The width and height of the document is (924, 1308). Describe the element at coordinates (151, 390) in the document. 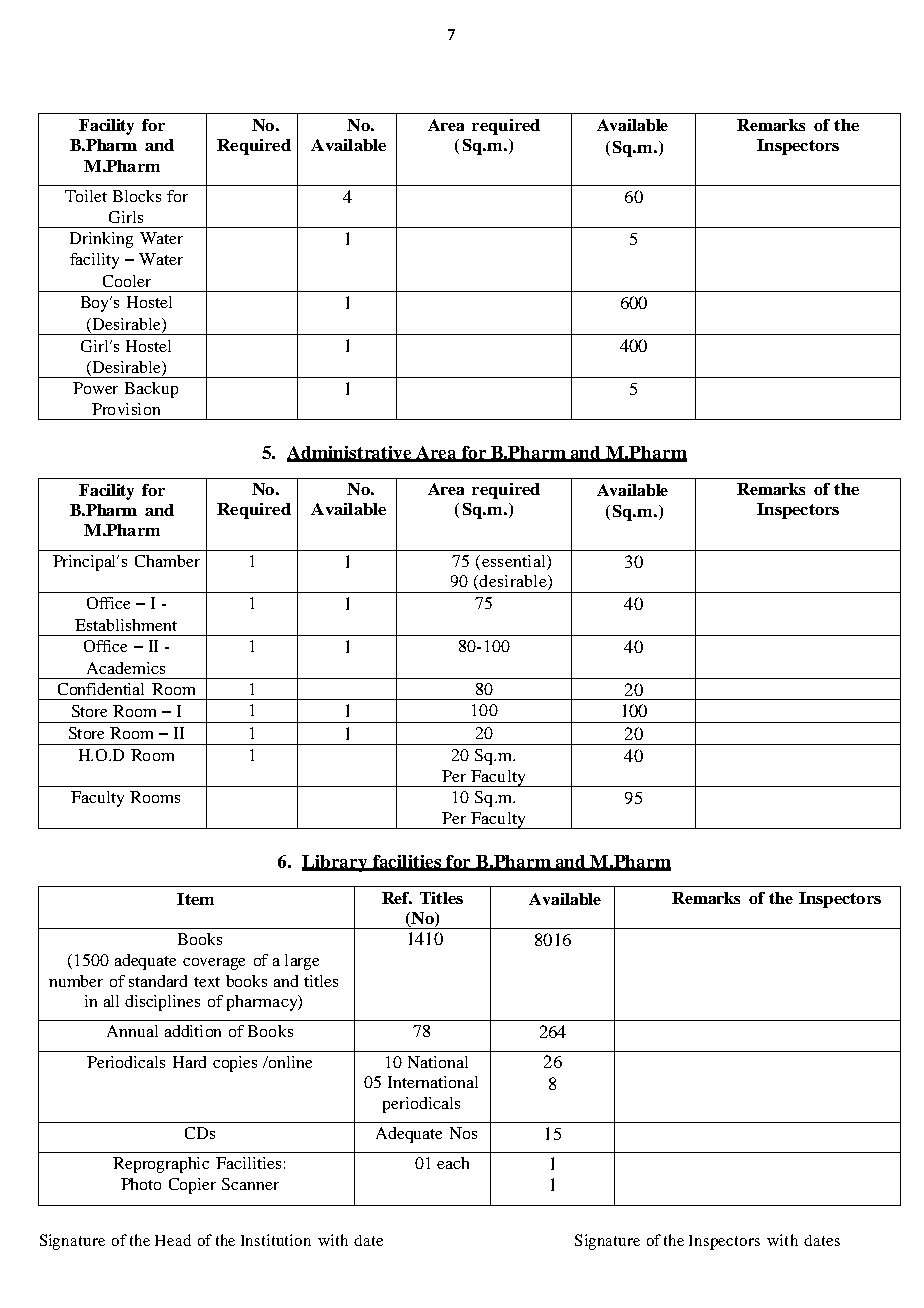

I see `Backup` at that location.
